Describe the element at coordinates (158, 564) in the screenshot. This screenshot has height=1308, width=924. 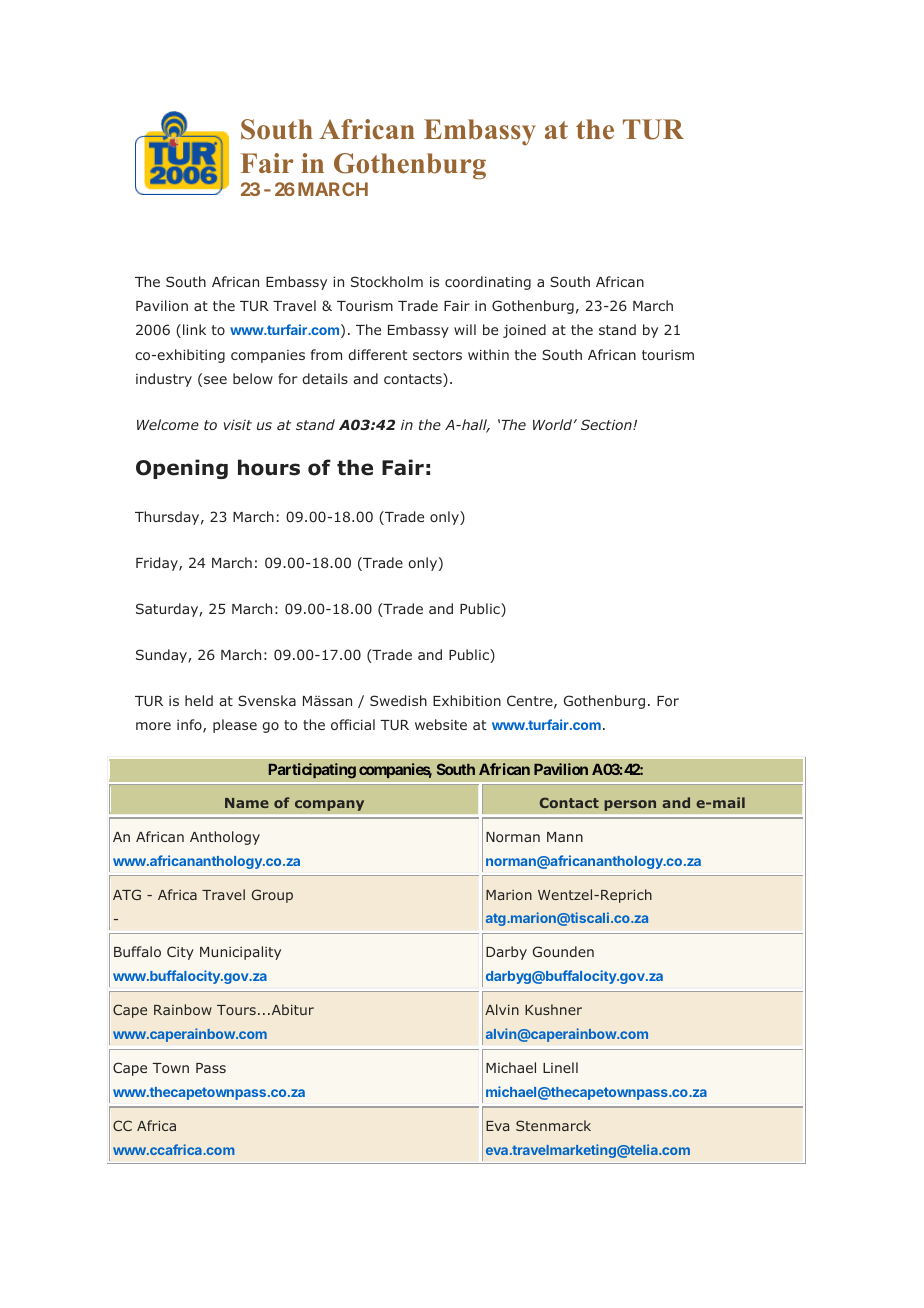
I see `Friday` at that location.
